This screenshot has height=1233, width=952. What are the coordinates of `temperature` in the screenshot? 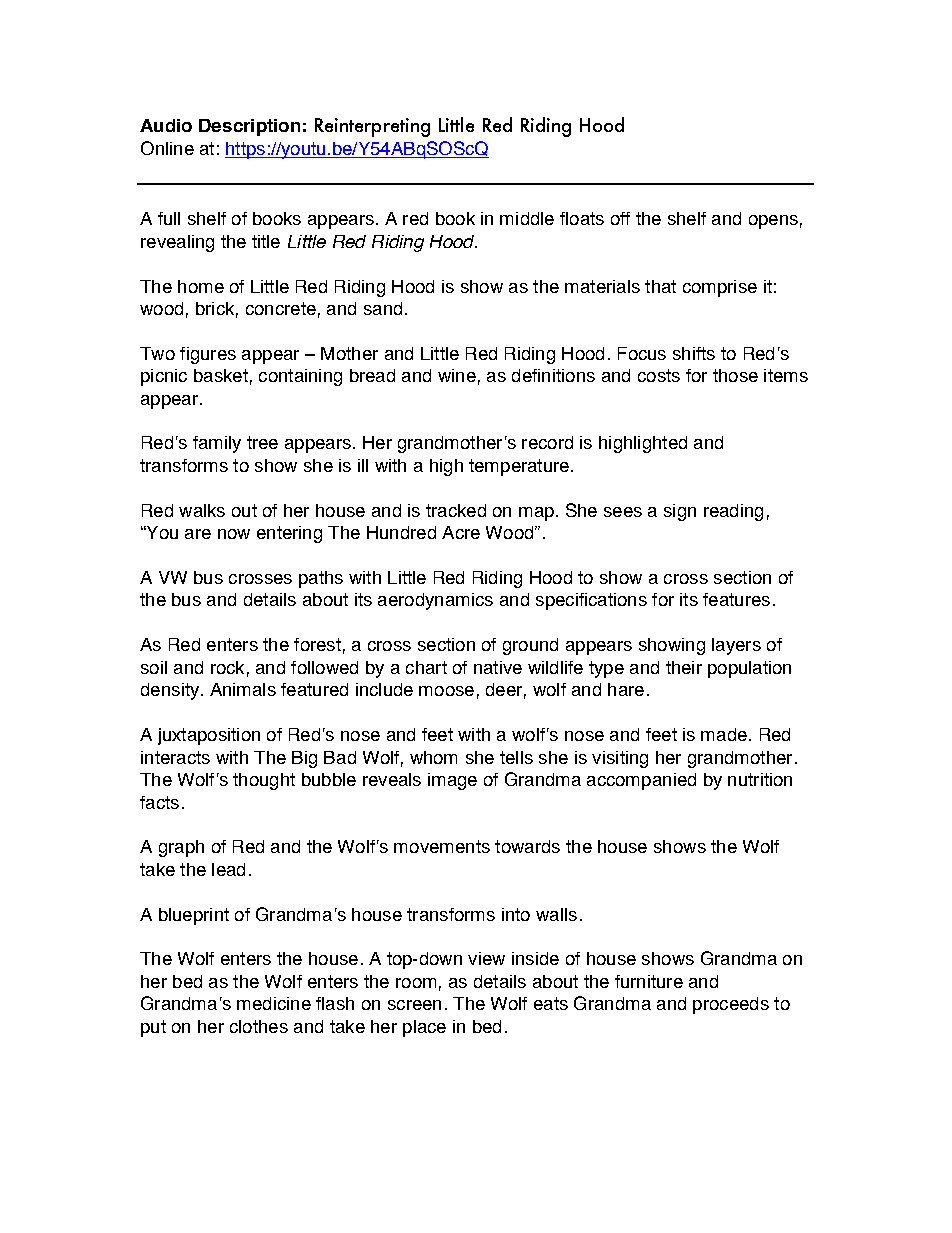 It's located at (519, 467).
